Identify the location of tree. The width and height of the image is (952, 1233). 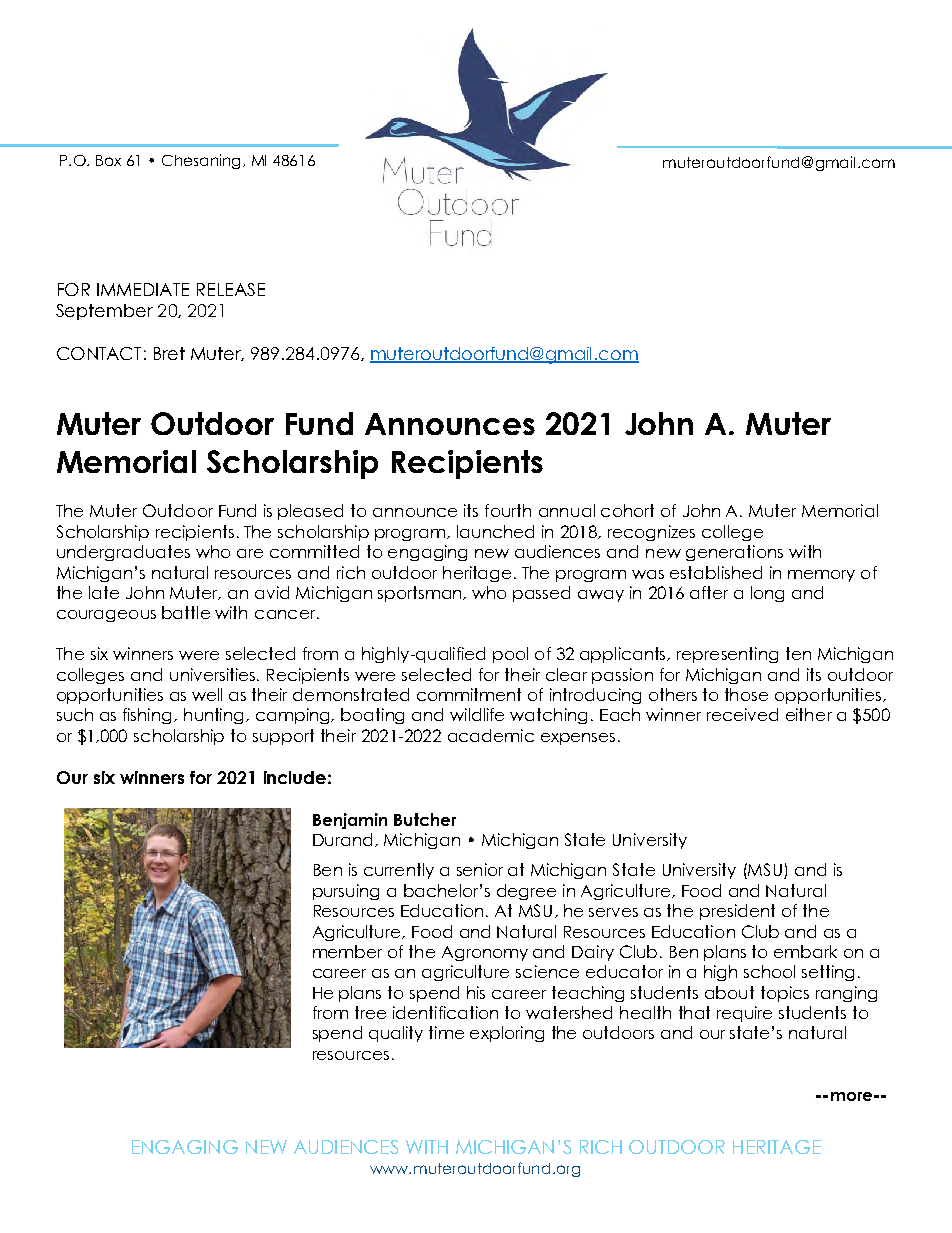
(370, 1012).
